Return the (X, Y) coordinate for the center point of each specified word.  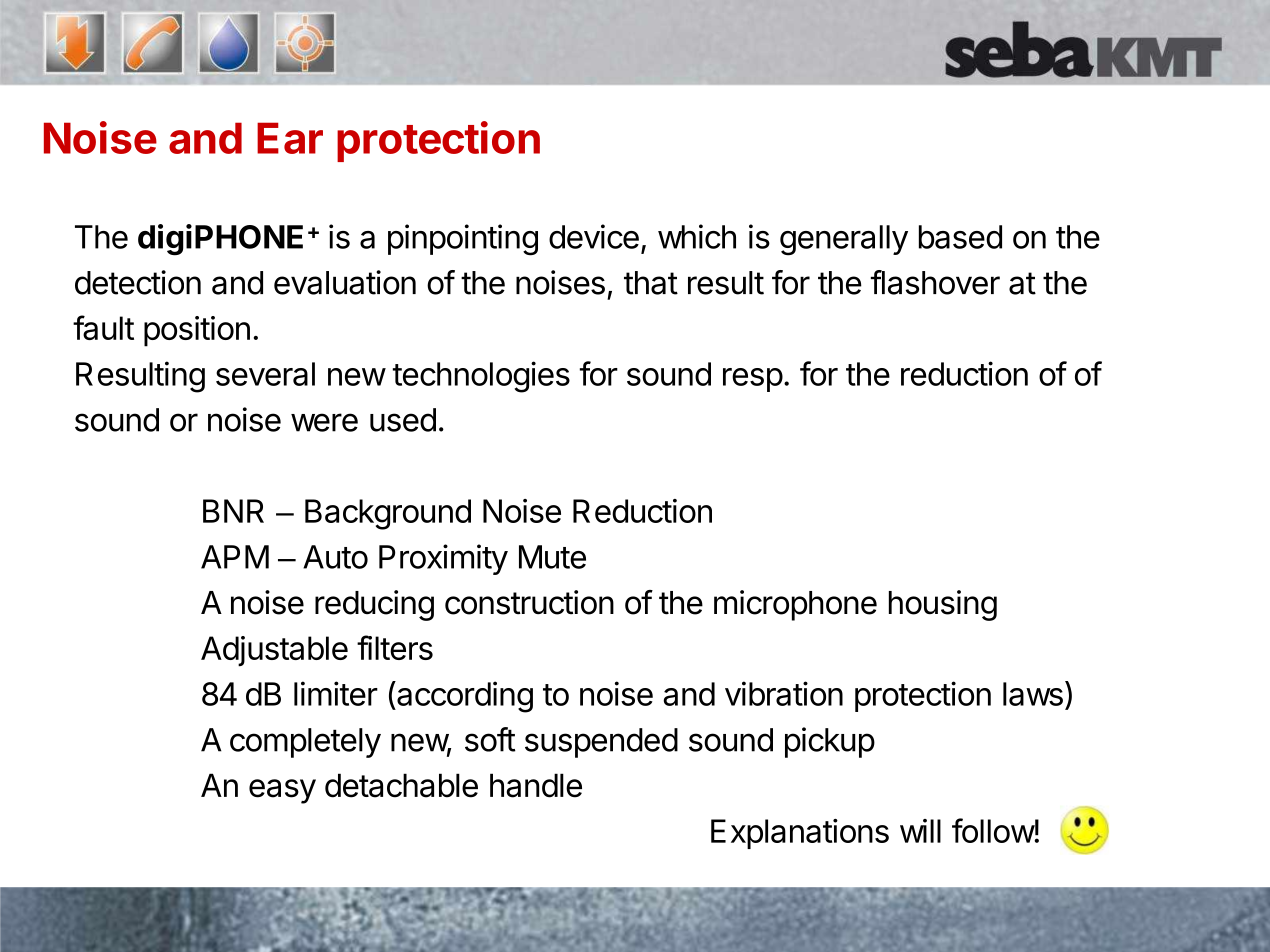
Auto (335, 557)
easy (282, 791)
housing (943, 605)
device (594, 236)
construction (529, 602)
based (960, 237)
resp (753, 380)
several (265, 374)
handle (536, 785)
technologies (481, 377)
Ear (290, 138)
